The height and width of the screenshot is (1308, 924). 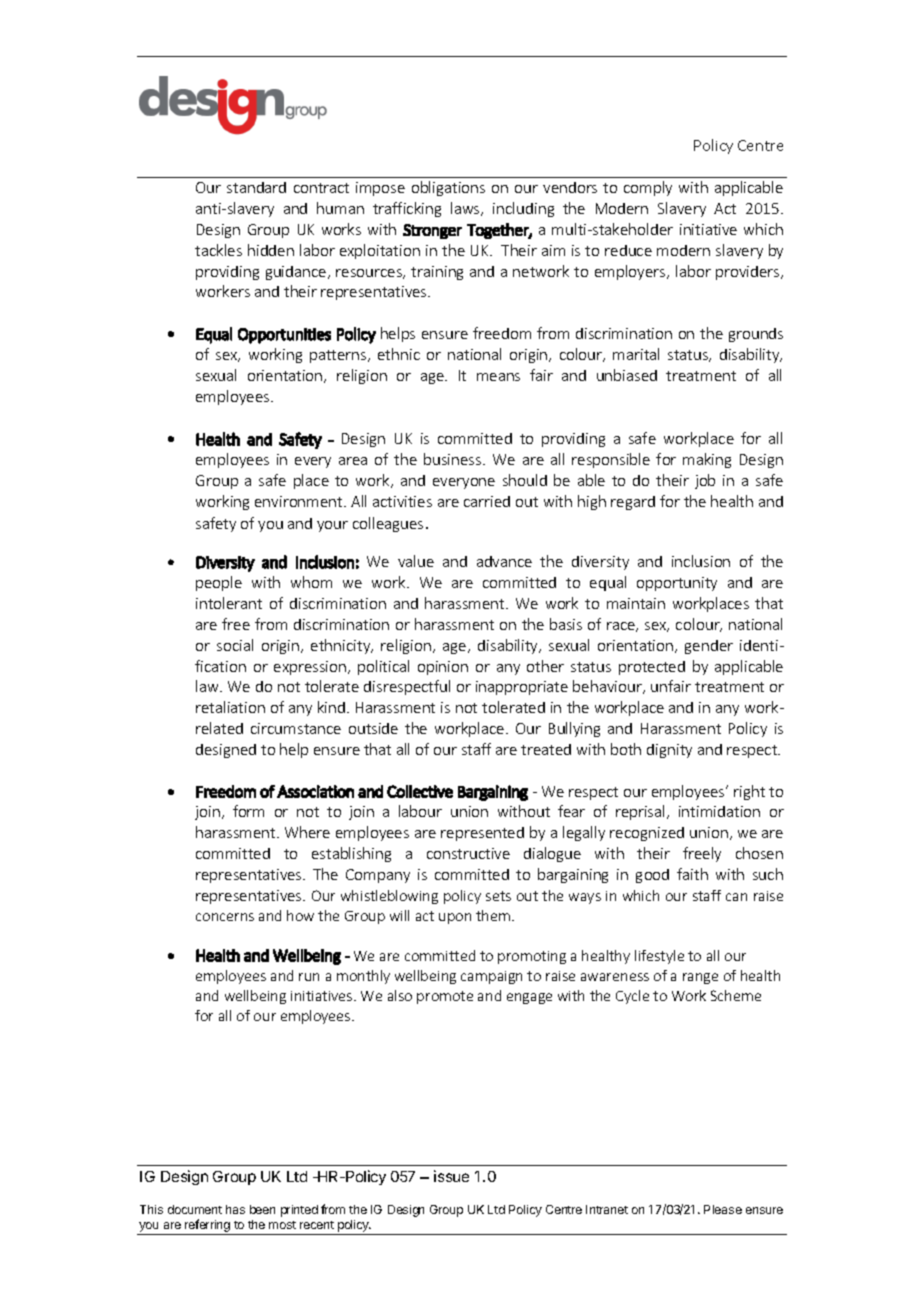 I want to click on has, so click(x=235, y=1209).
